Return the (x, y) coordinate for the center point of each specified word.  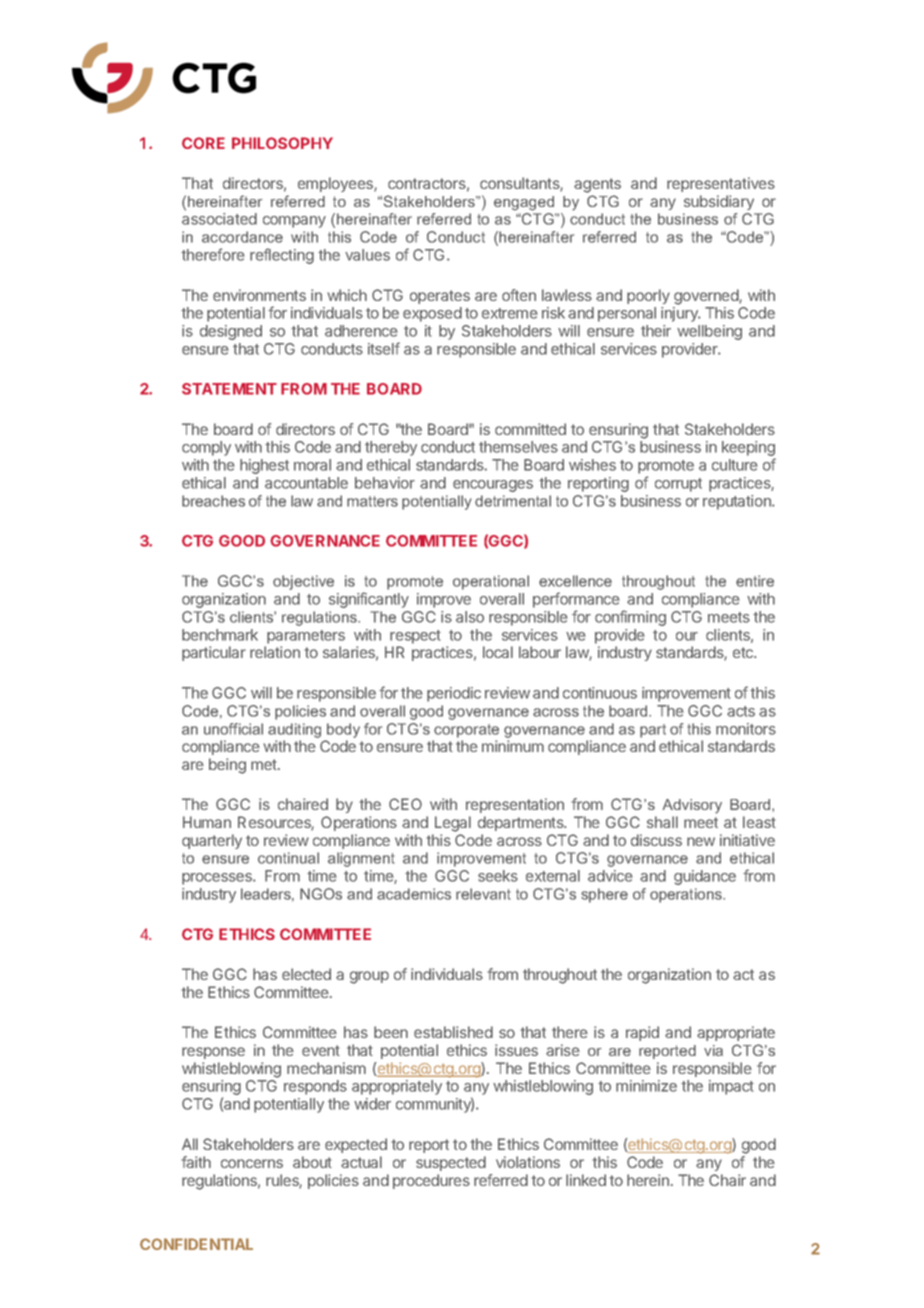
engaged (524, 203)
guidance (705, 877)
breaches (213, 501)
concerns (252, 1163)
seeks (498, 876)
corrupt (678, 485)
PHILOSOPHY (282, 143)
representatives (721, 184)
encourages (493, 486)
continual (288, 858)
